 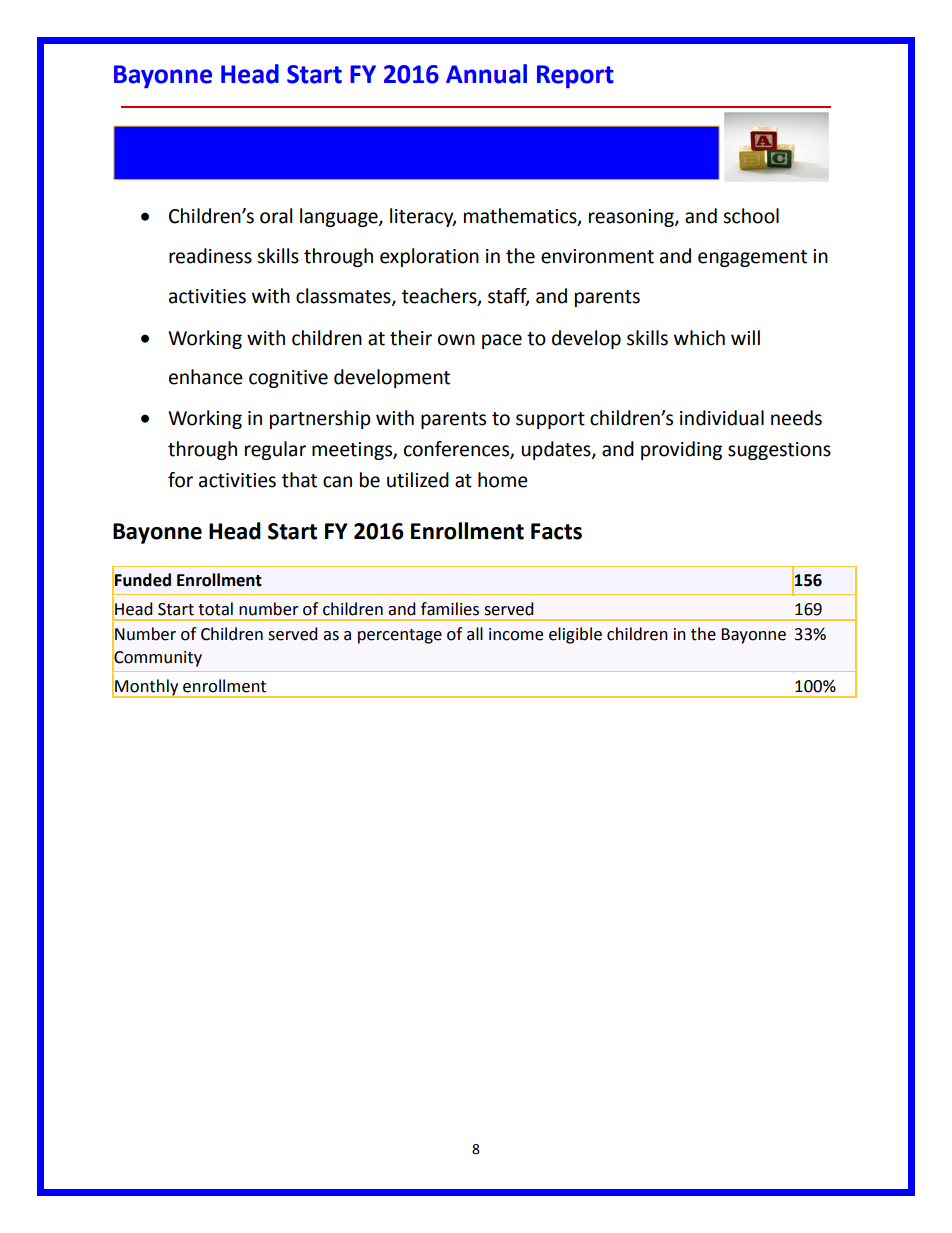 I want to click on Annual, so click(x=486, y=74).
